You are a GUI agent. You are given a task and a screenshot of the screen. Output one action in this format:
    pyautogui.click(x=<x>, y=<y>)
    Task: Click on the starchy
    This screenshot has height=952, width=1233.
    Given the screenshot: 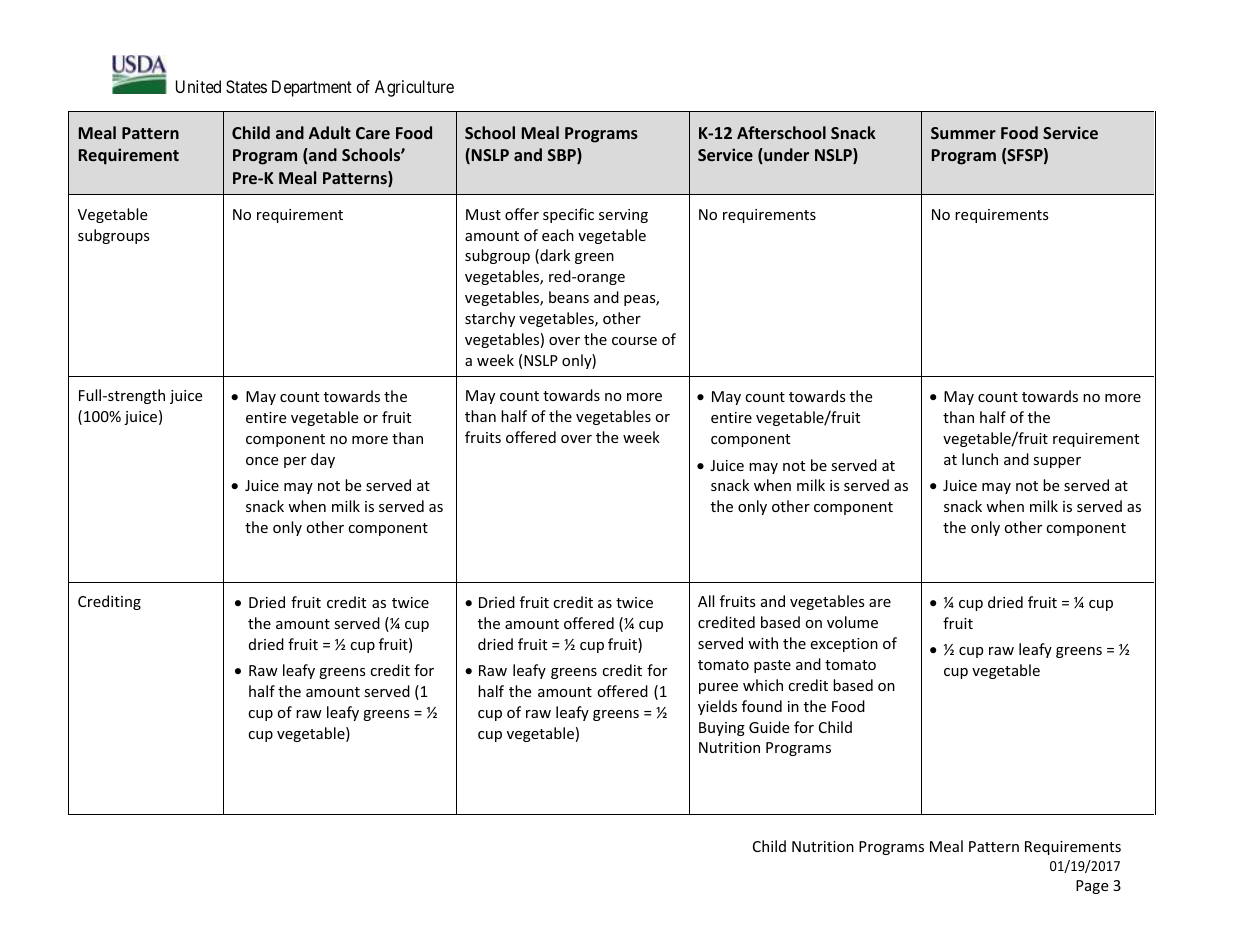 What is the action you would take?
    pyautogui.click(x=490, y=319)
